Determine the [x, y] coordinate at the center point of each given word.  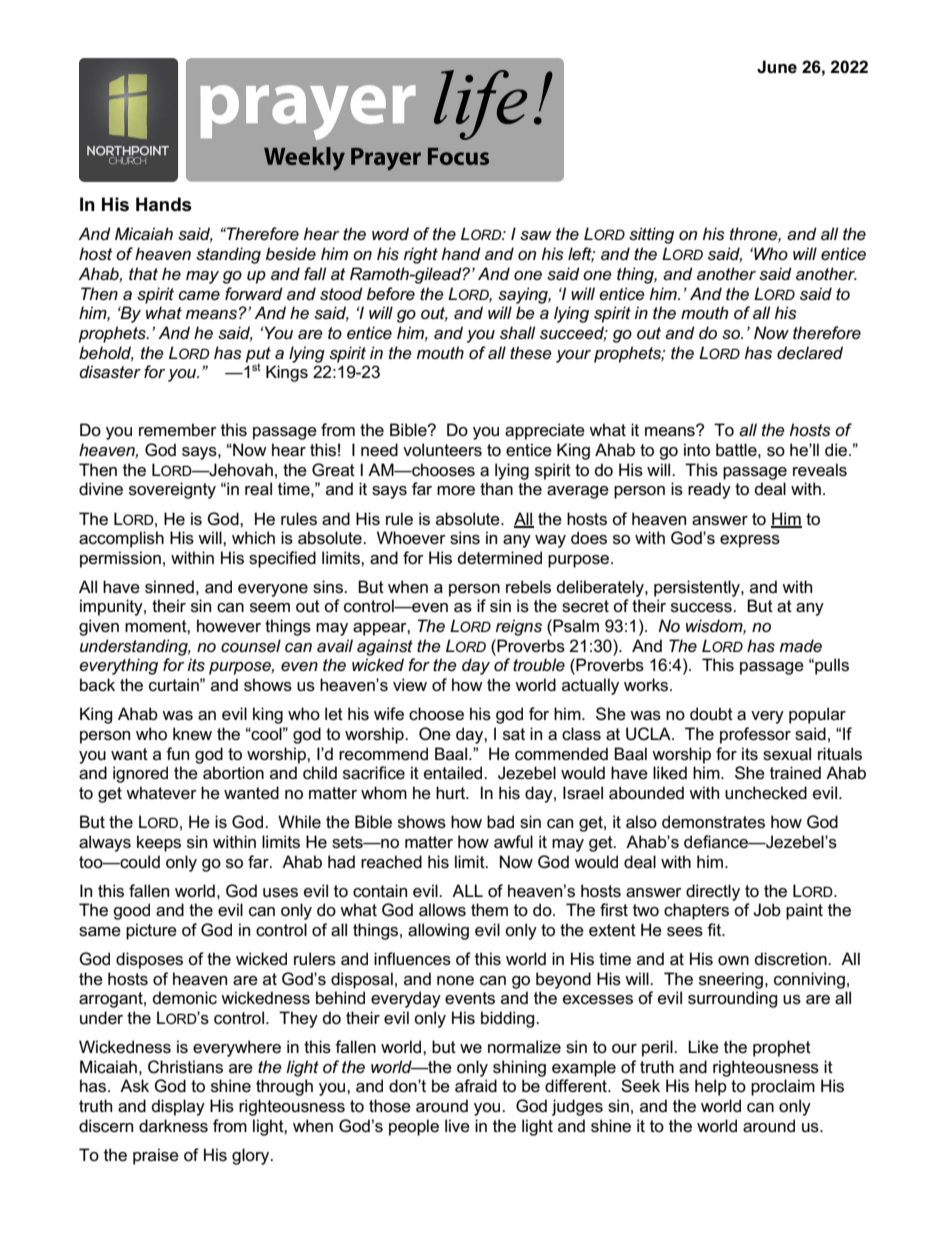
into [697, 450]
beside [291, 254]
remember [178, 430]
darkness [173, 1126]
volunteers [442, 450]
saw [536, 236]
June [777, 67]
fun [177, 754]
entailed [454, 773]
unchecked [766, 793]
